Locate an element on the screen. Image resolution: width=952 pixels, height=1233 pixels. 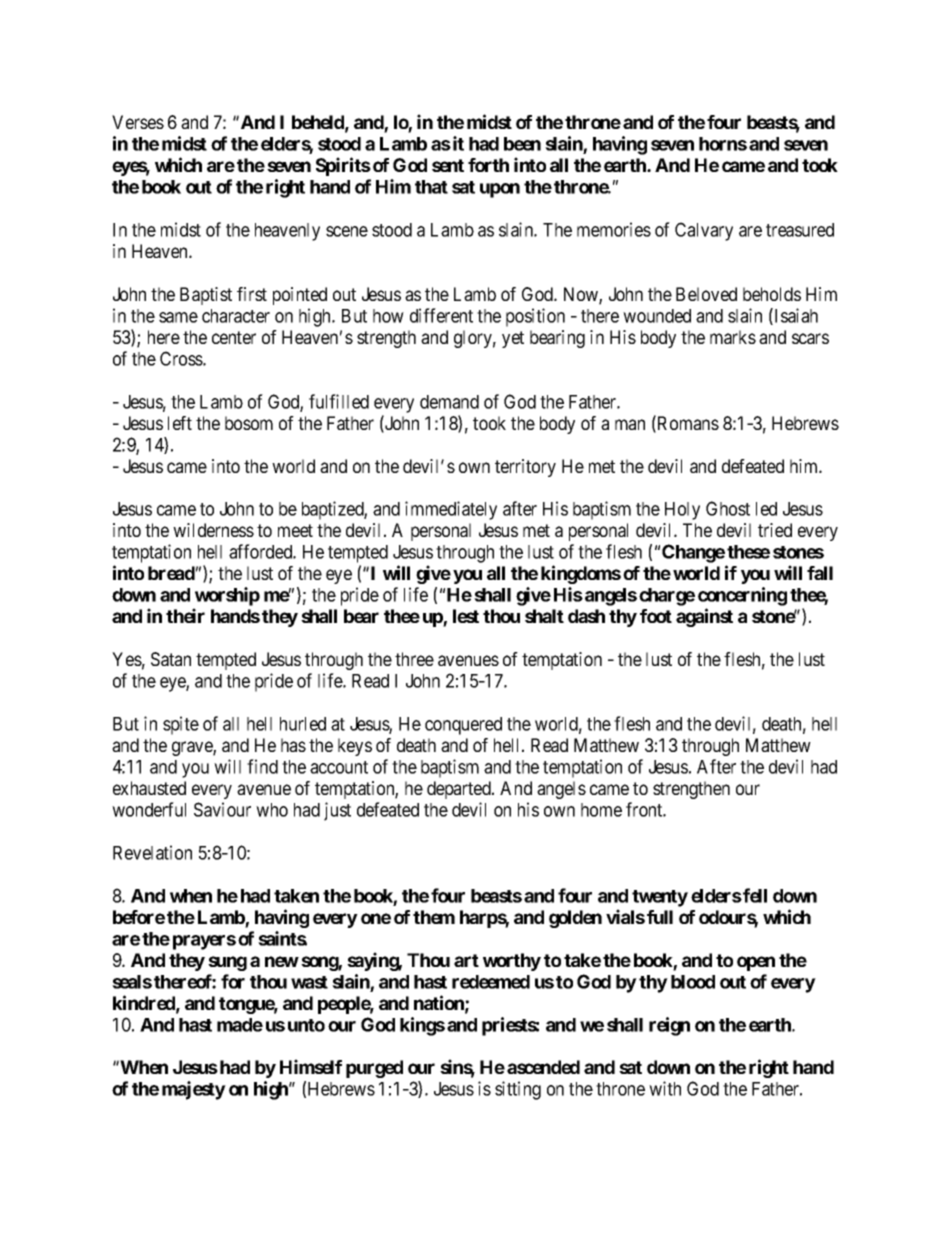
forth is located at coordinates (488, 165).
